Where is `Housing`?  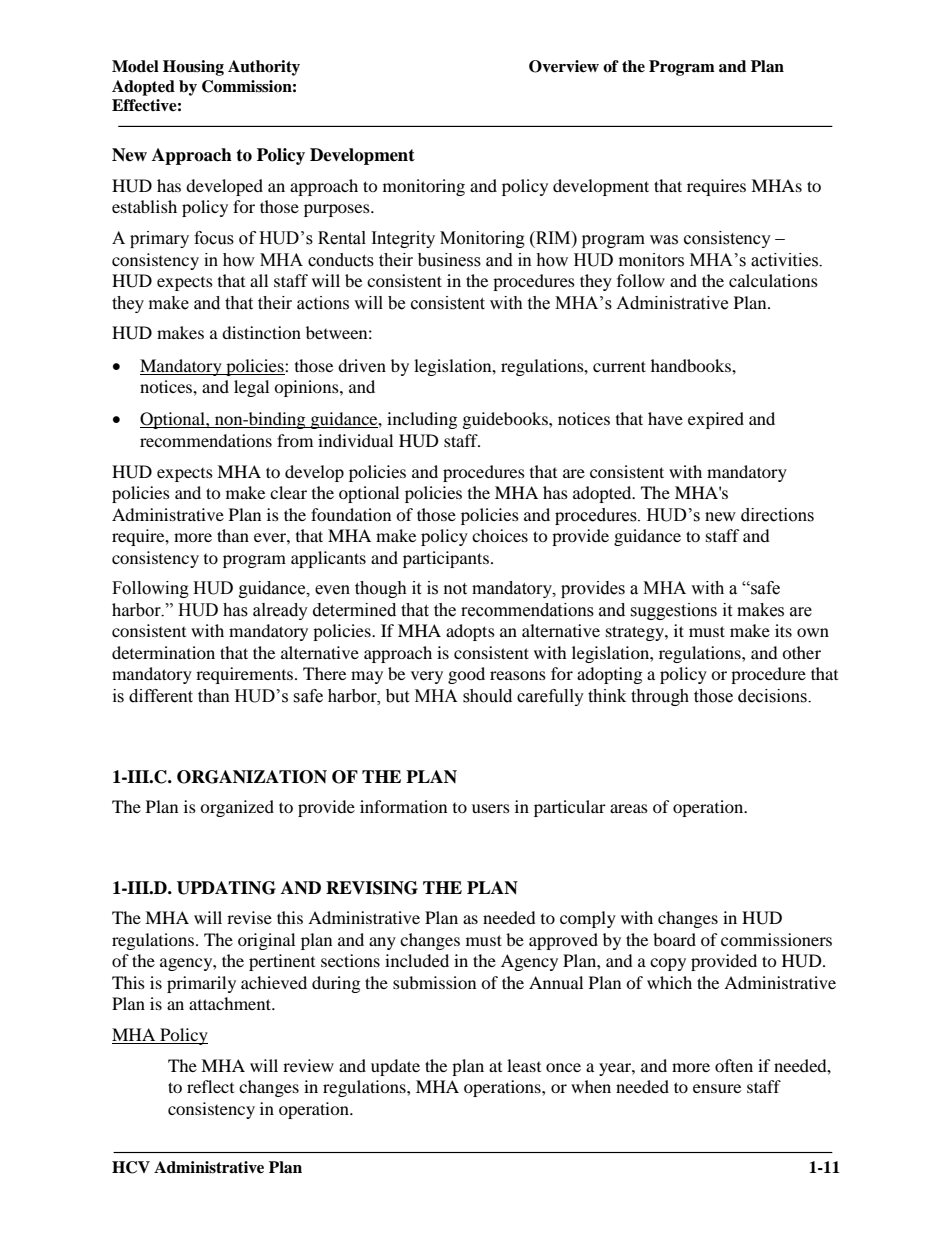
Housing is located at coordinates (193, 68).
